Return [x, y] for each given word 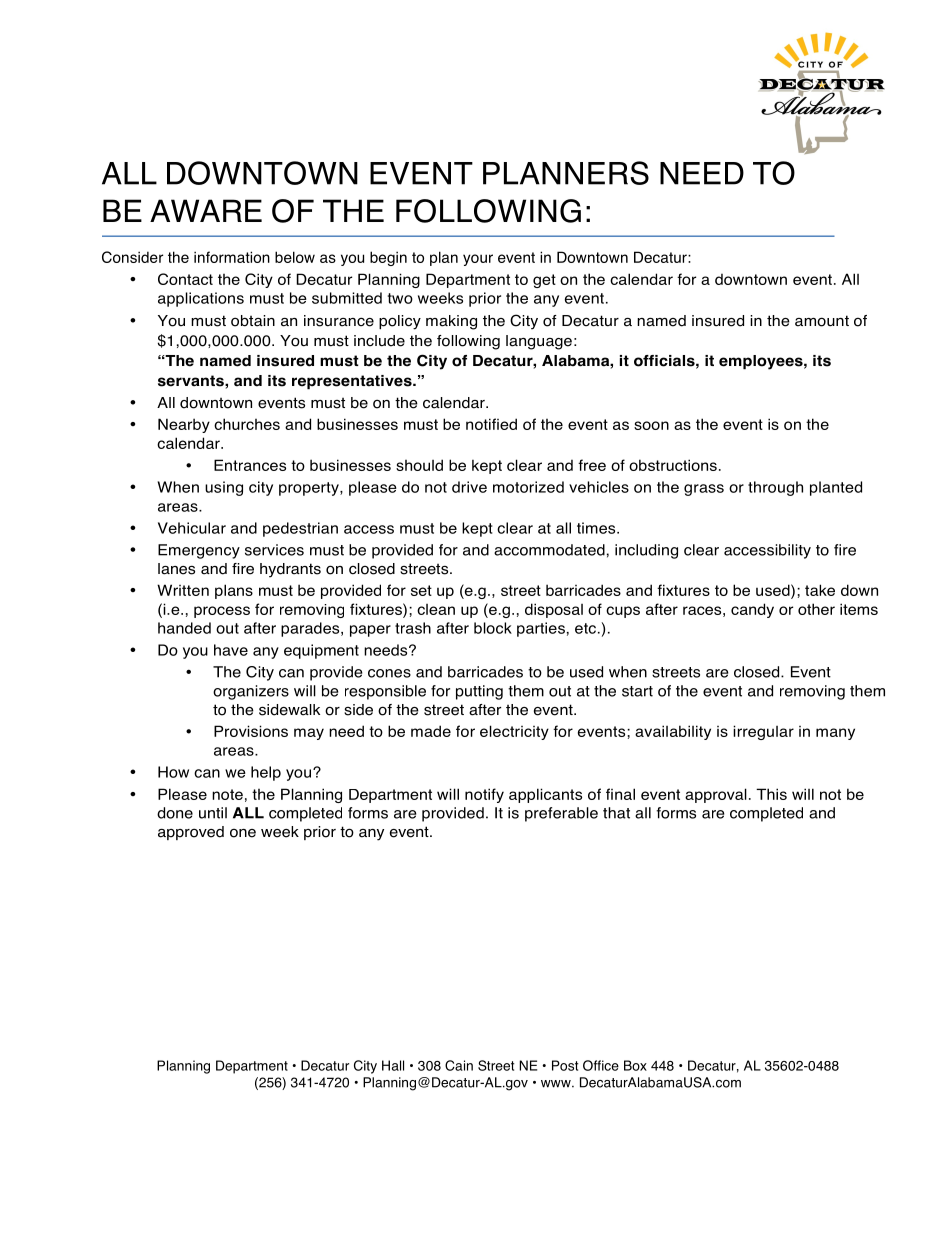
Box [635, 1065]
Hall [393, 1065]
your [478, 260]
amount [822, 321]
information [232, 257]
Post [565, 1065]
